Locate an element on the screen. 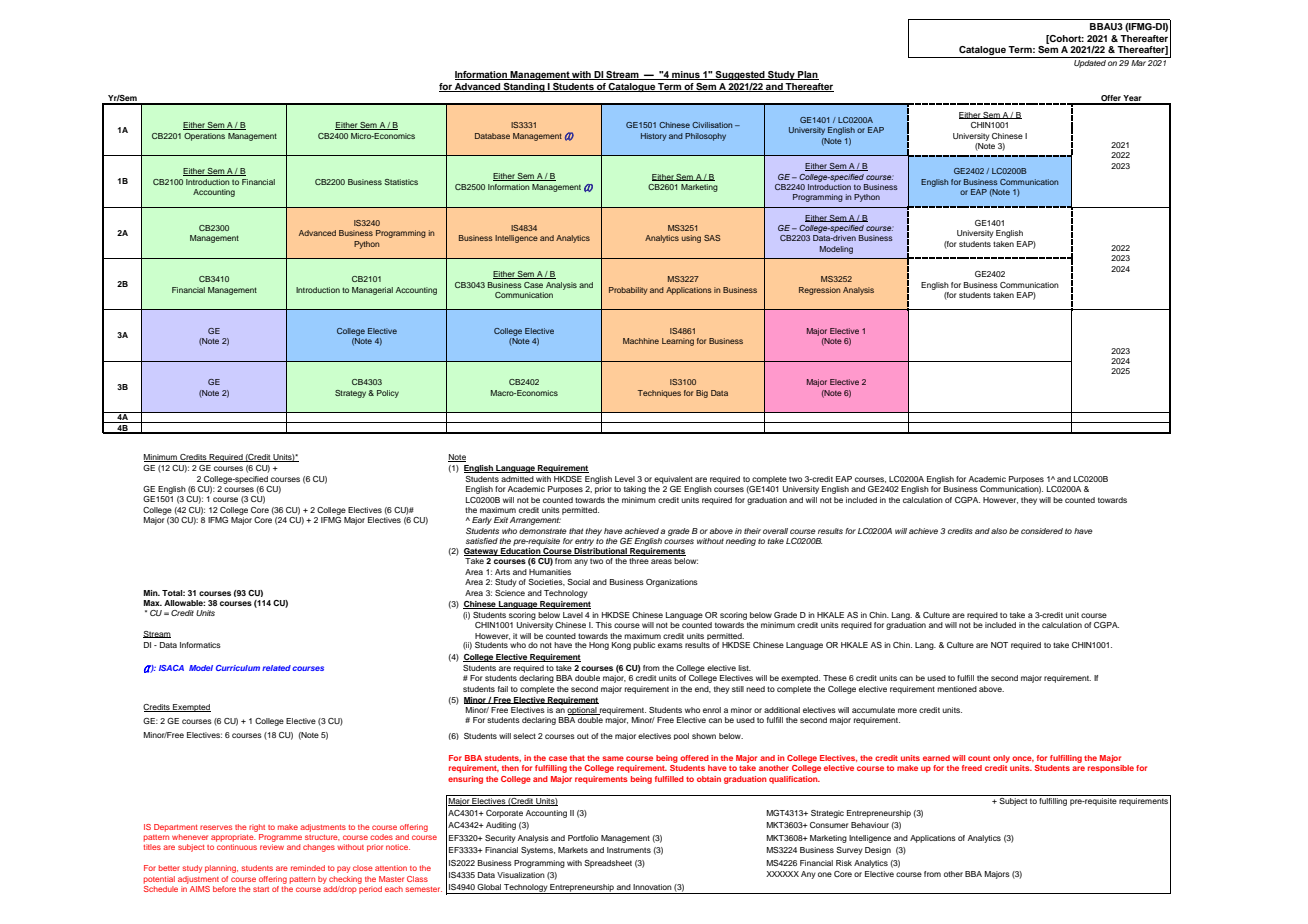 This screenshot has width=1308, height=924. reminded is located at coordinates (308, 868).
